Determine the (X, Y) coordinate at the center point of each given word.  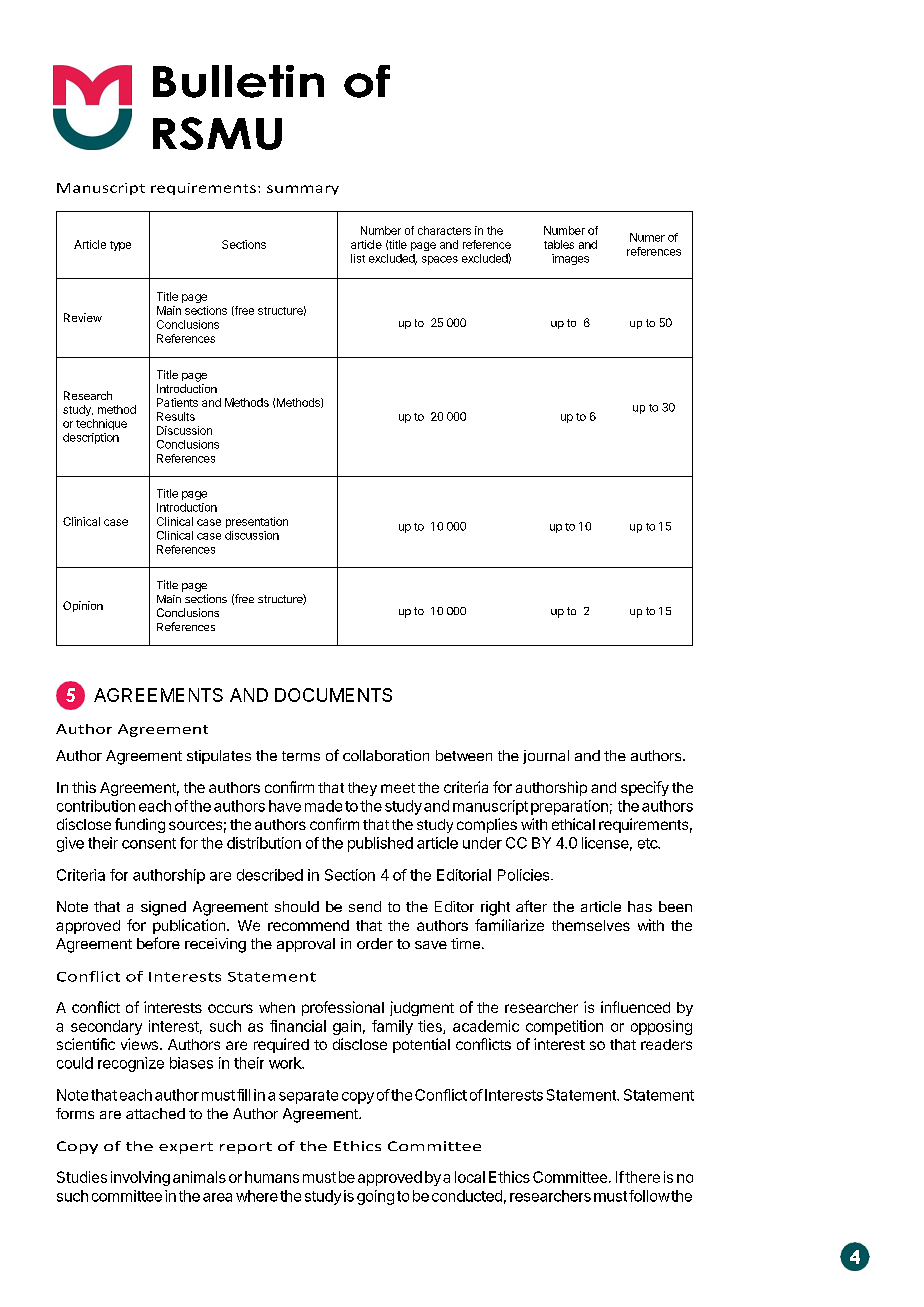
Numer (647, 237)
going (375, 1197)
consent (149, 843)
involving (140, 1178)
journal (546, 757)
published (380, 844)
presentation (257, 522)
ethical (573, 824)
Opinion (83, 606)
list (358, 258)
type (120, 246)
